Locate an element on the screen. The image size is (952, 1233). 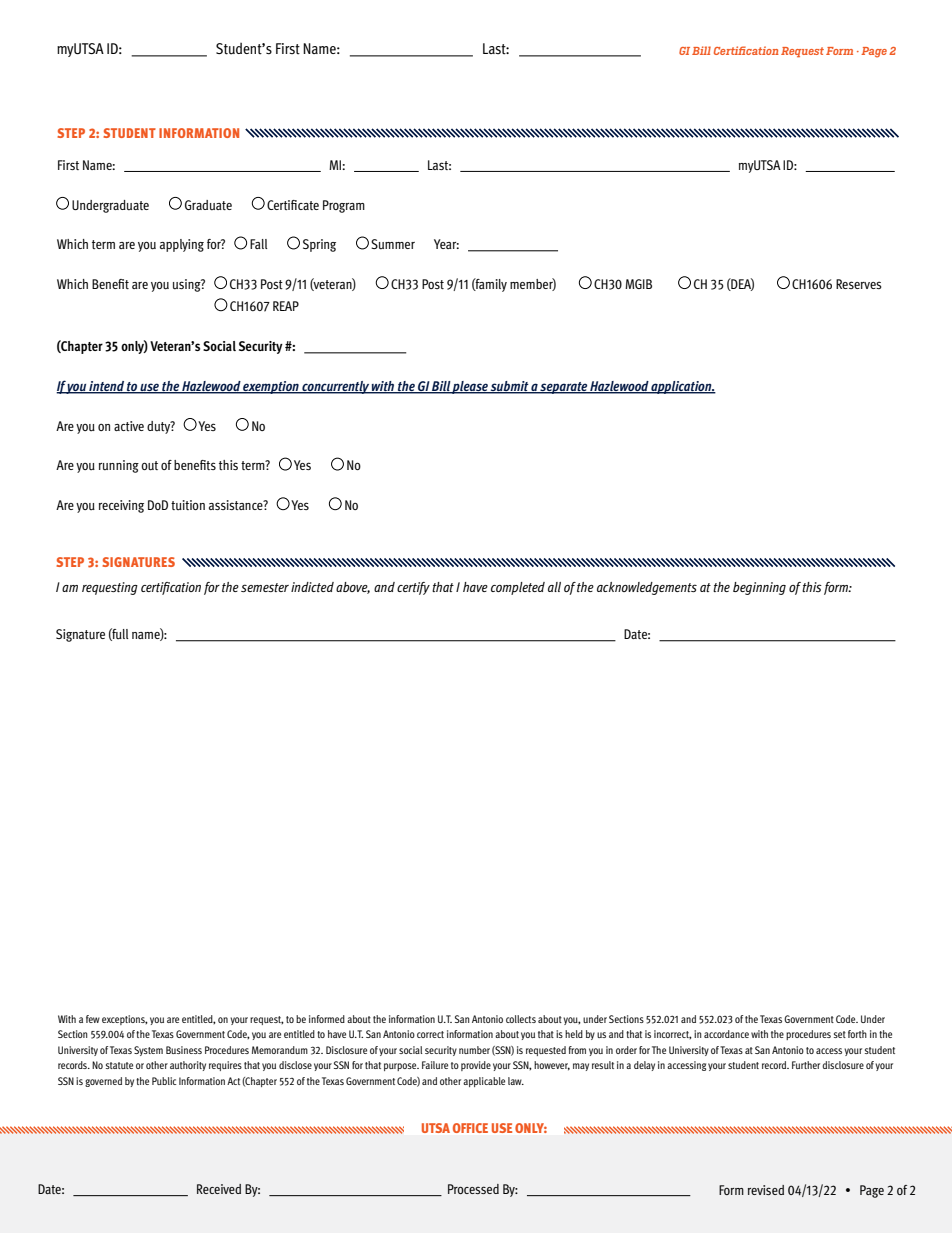
Summer is located at coordinates (393, 244).
